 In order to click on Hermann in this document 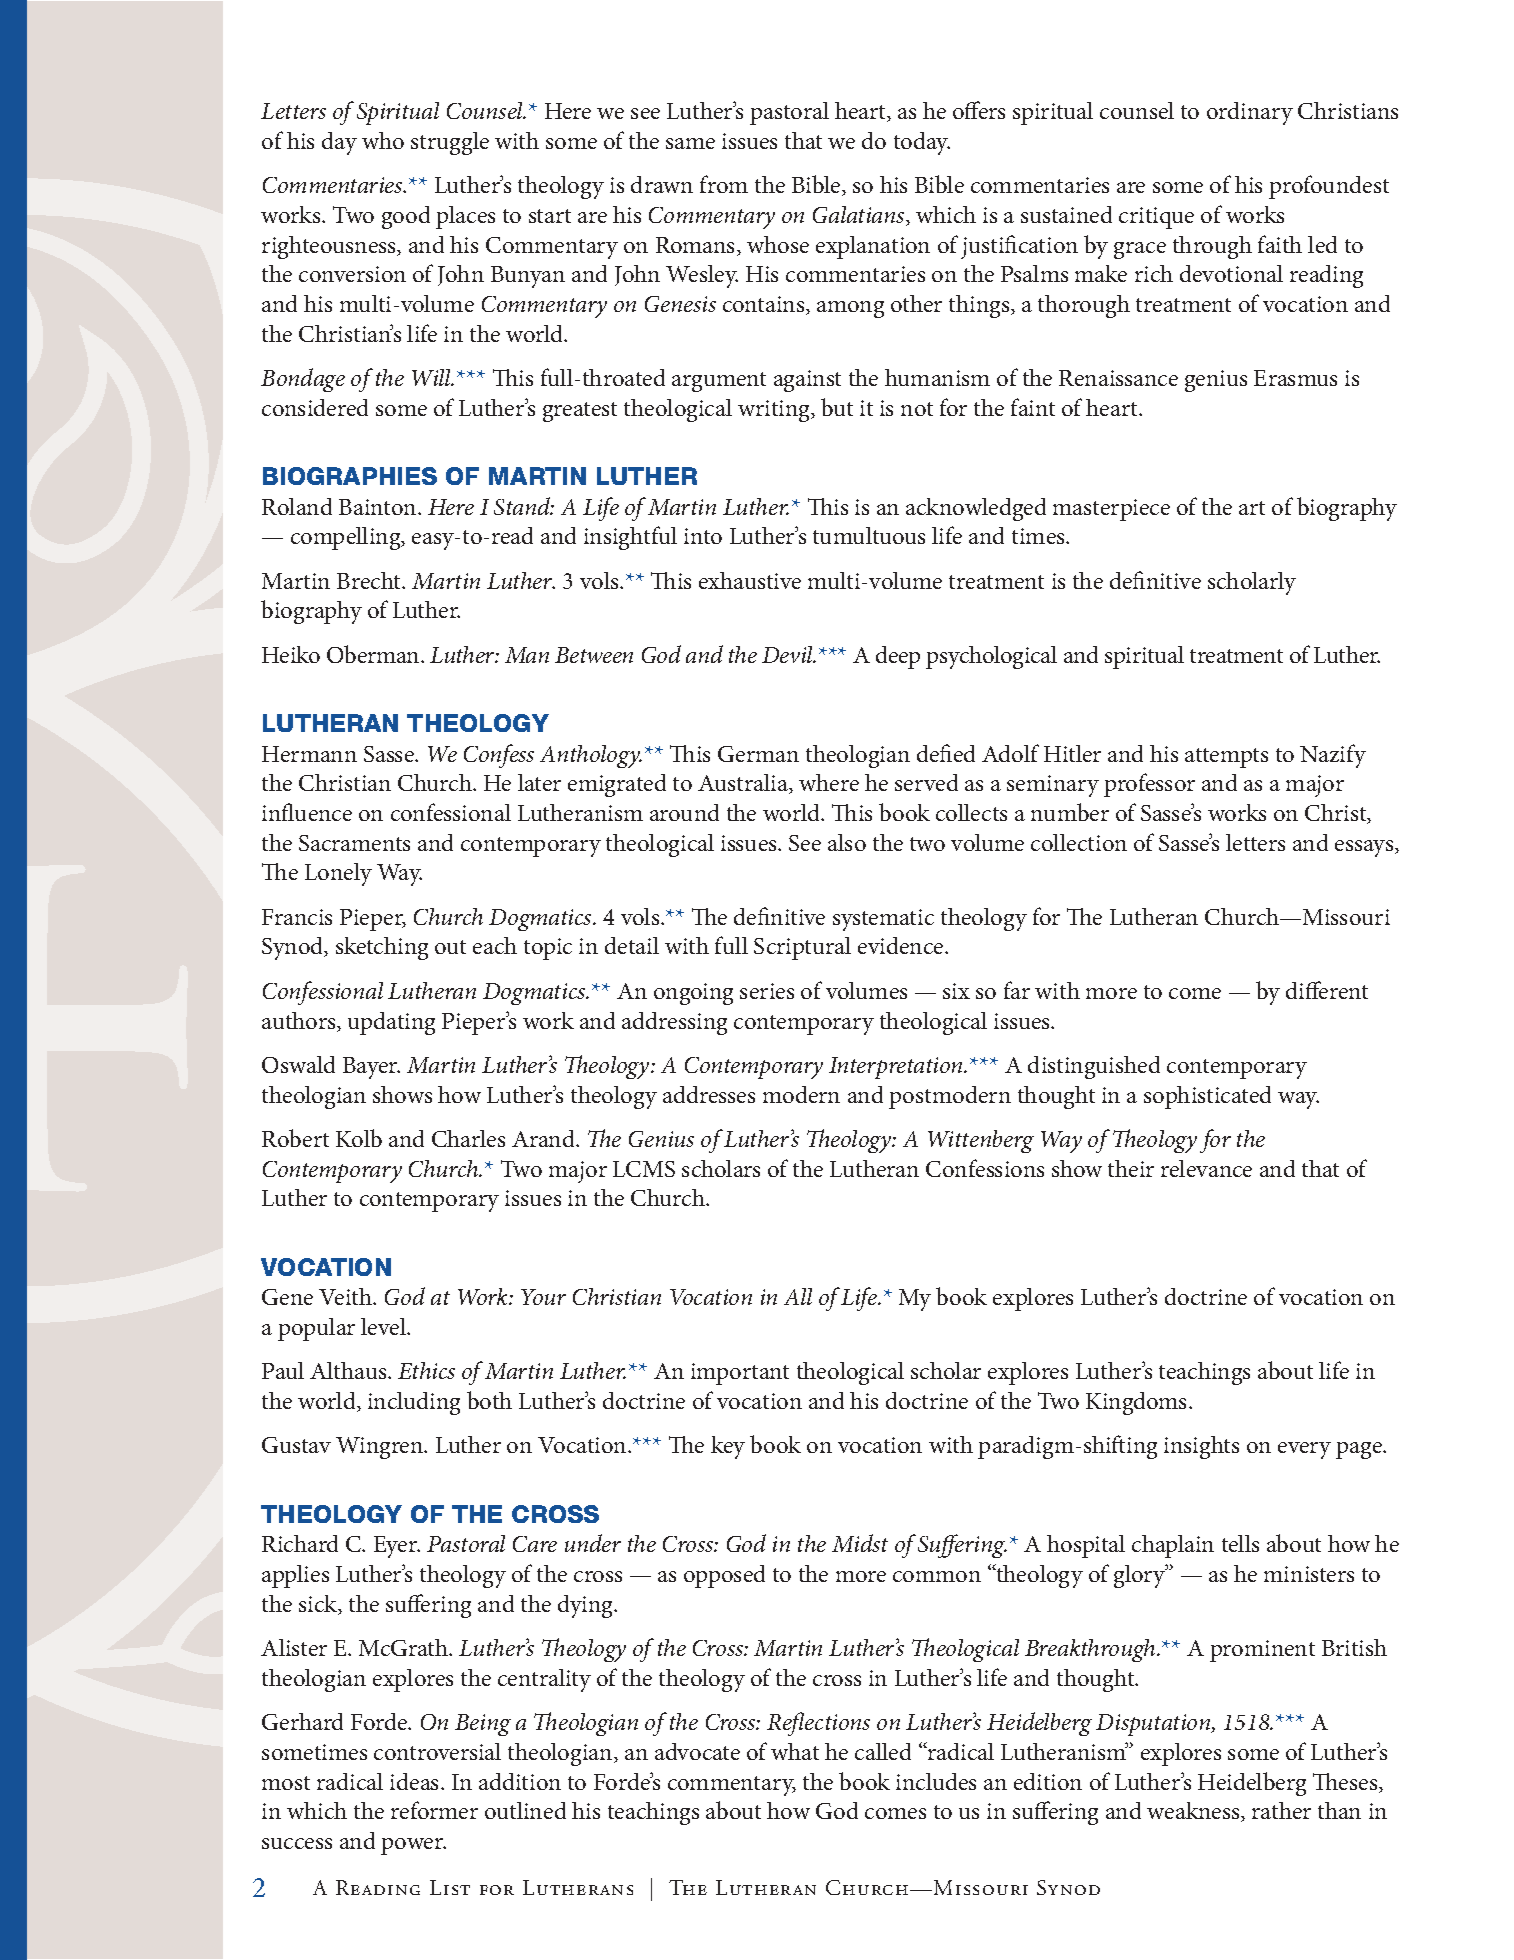, I will do `click(309, 754)`.
